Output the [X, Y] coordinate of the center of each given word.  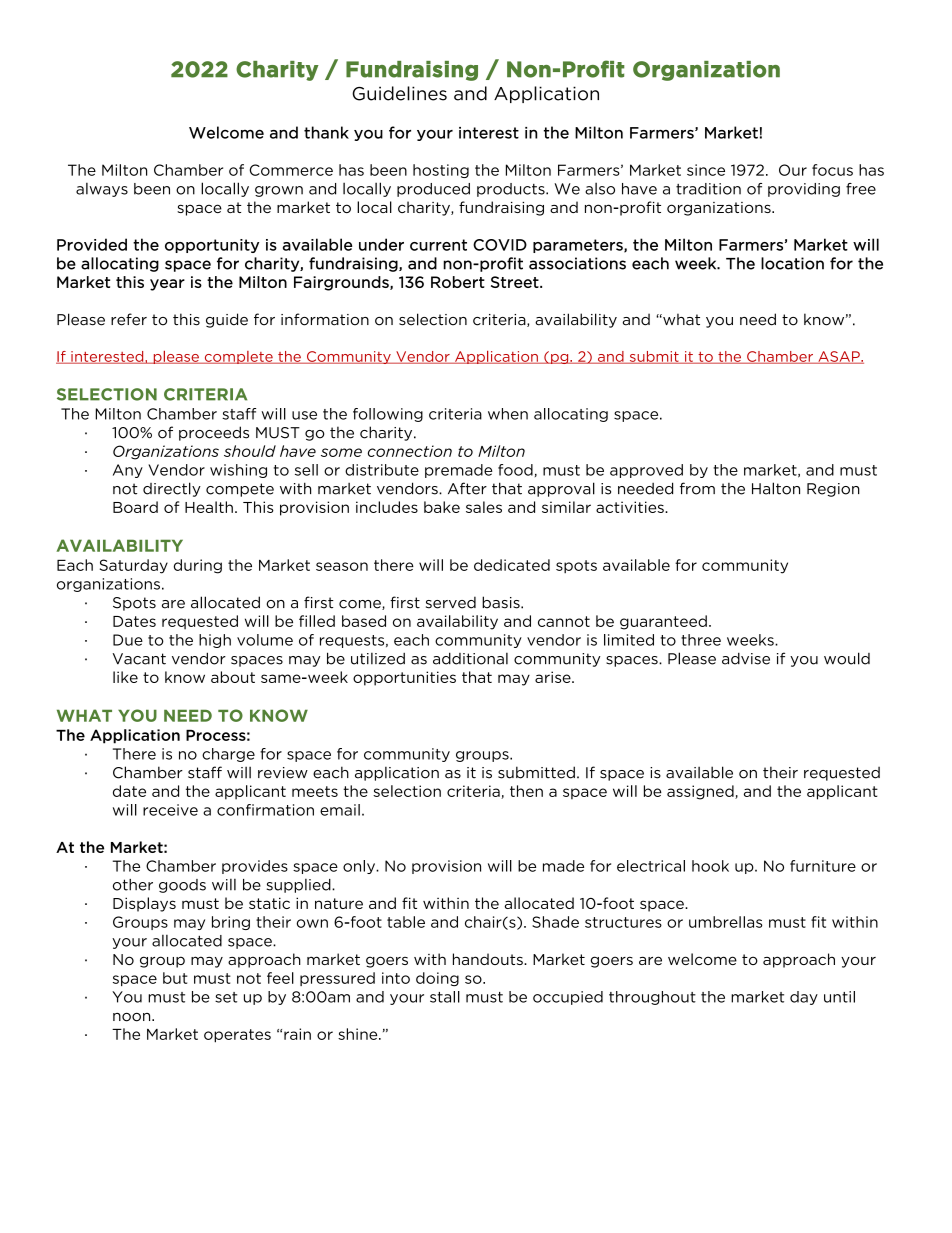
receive [170, 810]
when [508, 414]
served [451, 602]
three [701, 640]
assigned [701, 792]
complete [238, 357]
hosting [441, 171]
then [526, 791]
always [102, 190]
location [792, 263]
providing [804, 190]
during [198, 566]
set [226, 997]
